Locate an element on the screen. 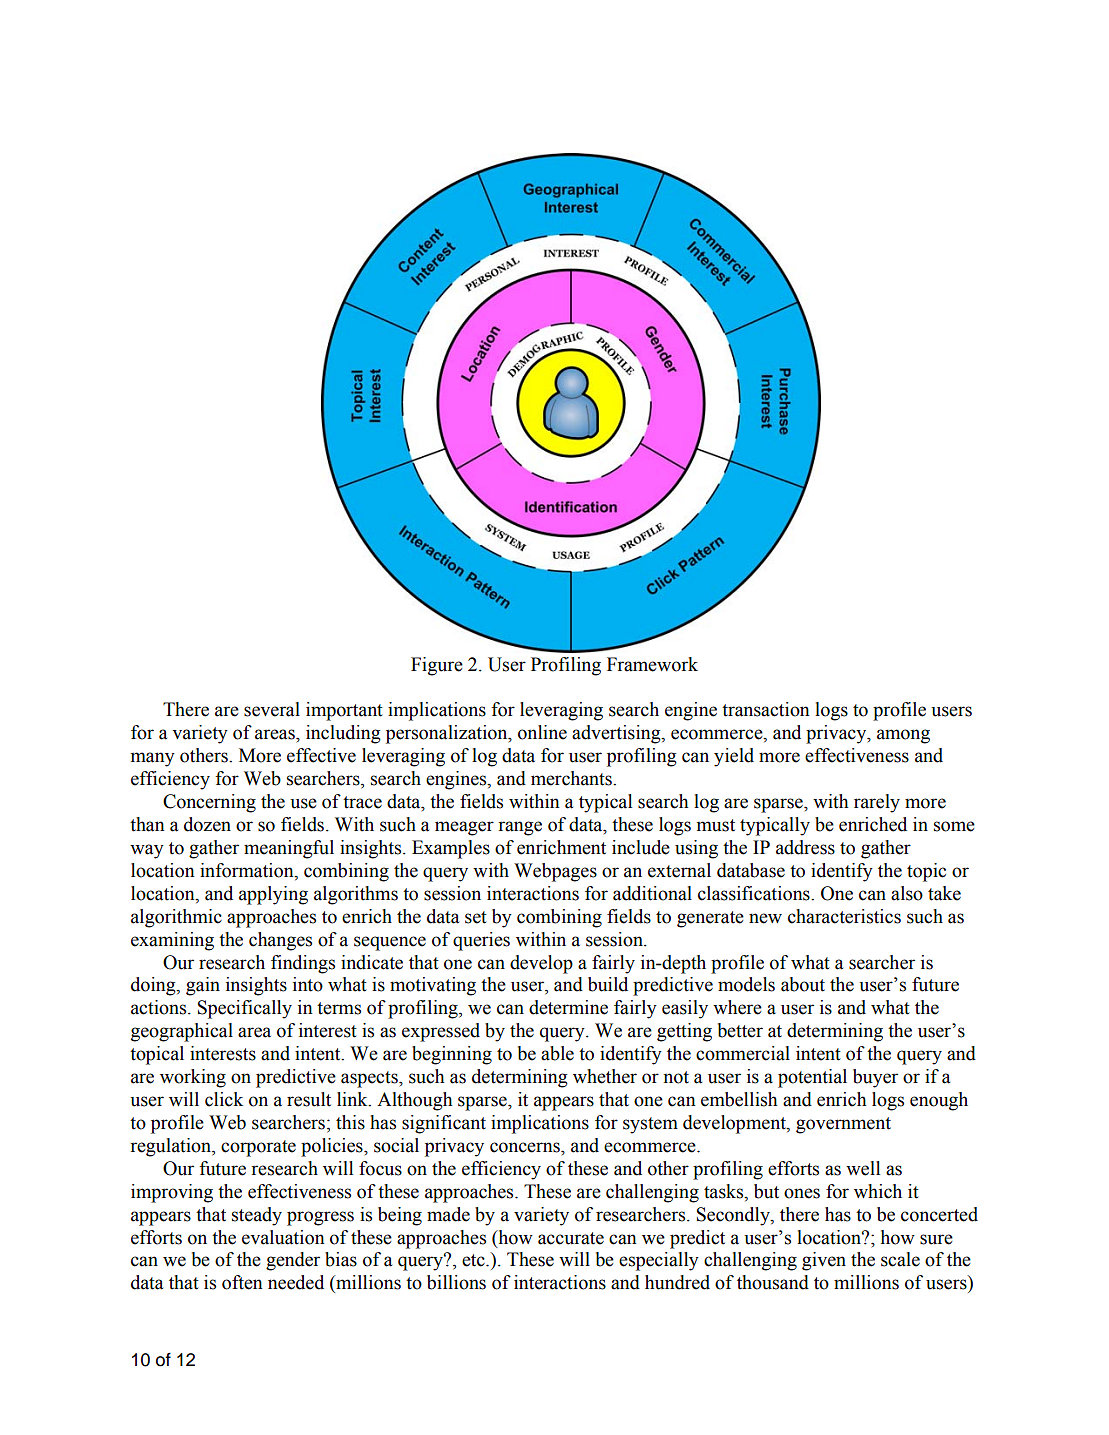 This screenshot has width=1109, height=1435. Framework is located at coordinates (652, 664).
